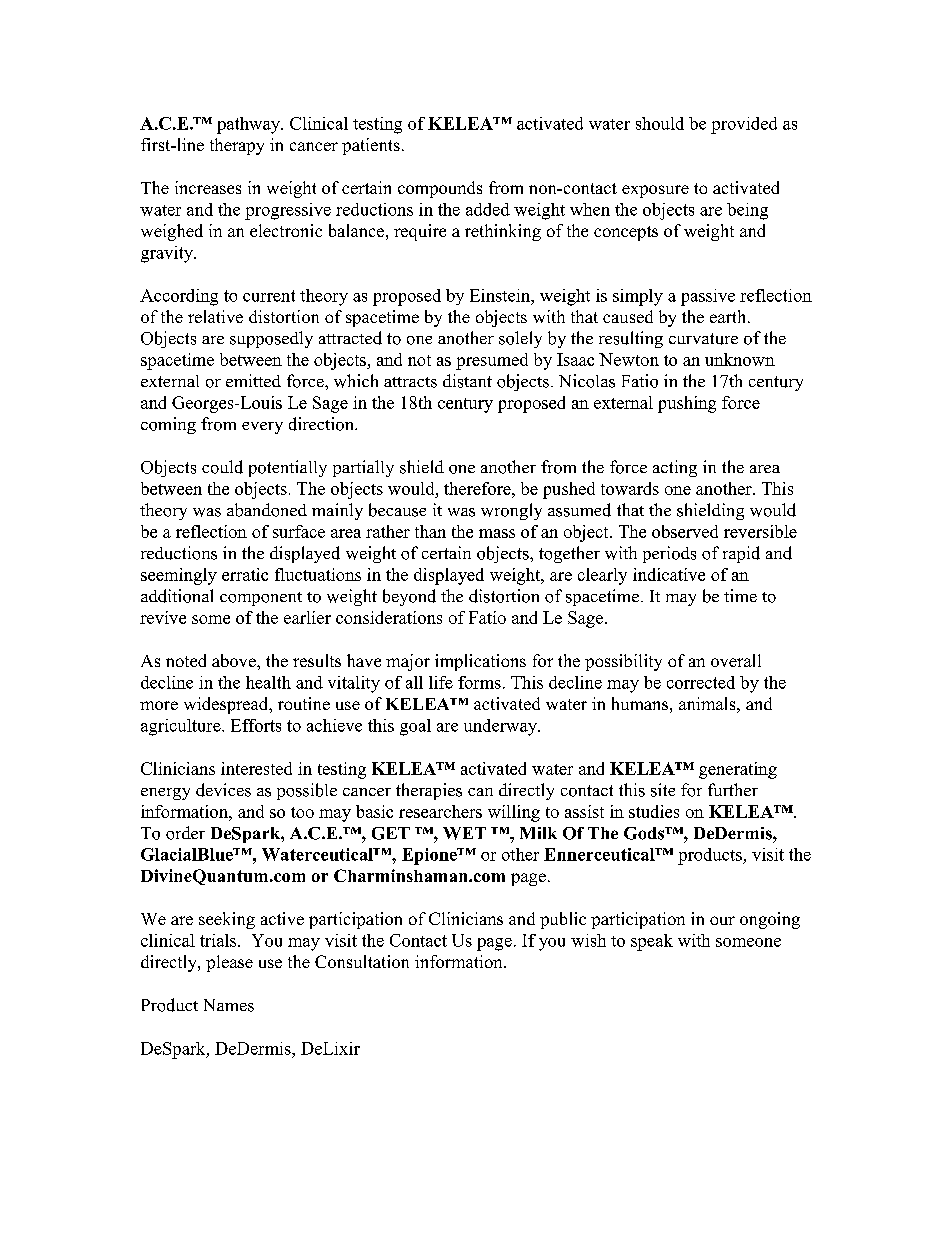 This image has height=1233, width=952. I want to click on periods, so click(669, 554).
